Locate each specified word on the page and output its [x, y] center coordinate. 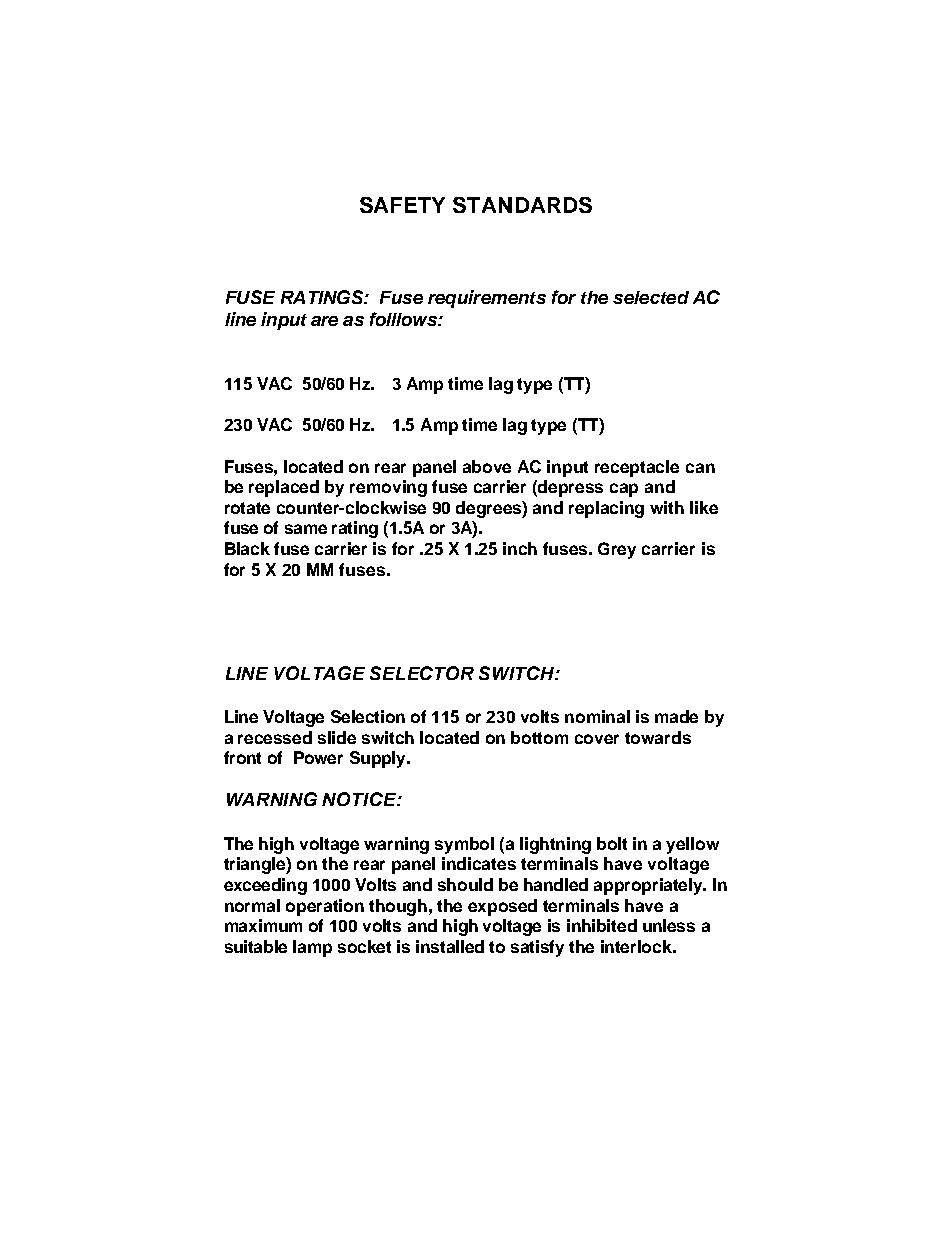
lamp [312, 948]
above [487, 466]
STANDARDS [522, 205]
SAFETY [402, 205]
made [676, 716]
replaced [284, 488]
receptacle [637, 468]
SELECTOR [422, 673]
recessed [275, 737]
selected [651, 297]
